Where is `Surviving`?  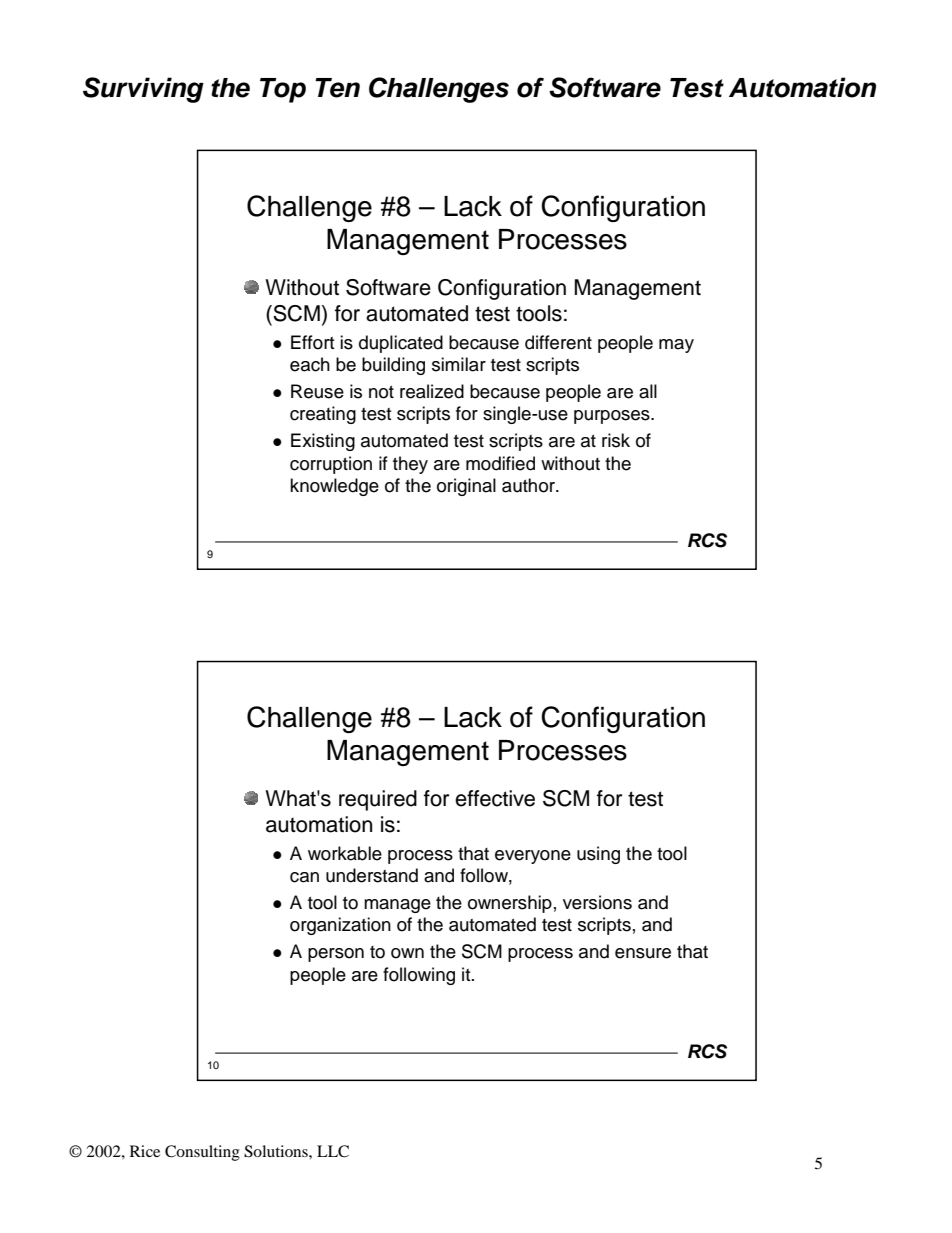
Surviving is located at coordinates (143, 90).
